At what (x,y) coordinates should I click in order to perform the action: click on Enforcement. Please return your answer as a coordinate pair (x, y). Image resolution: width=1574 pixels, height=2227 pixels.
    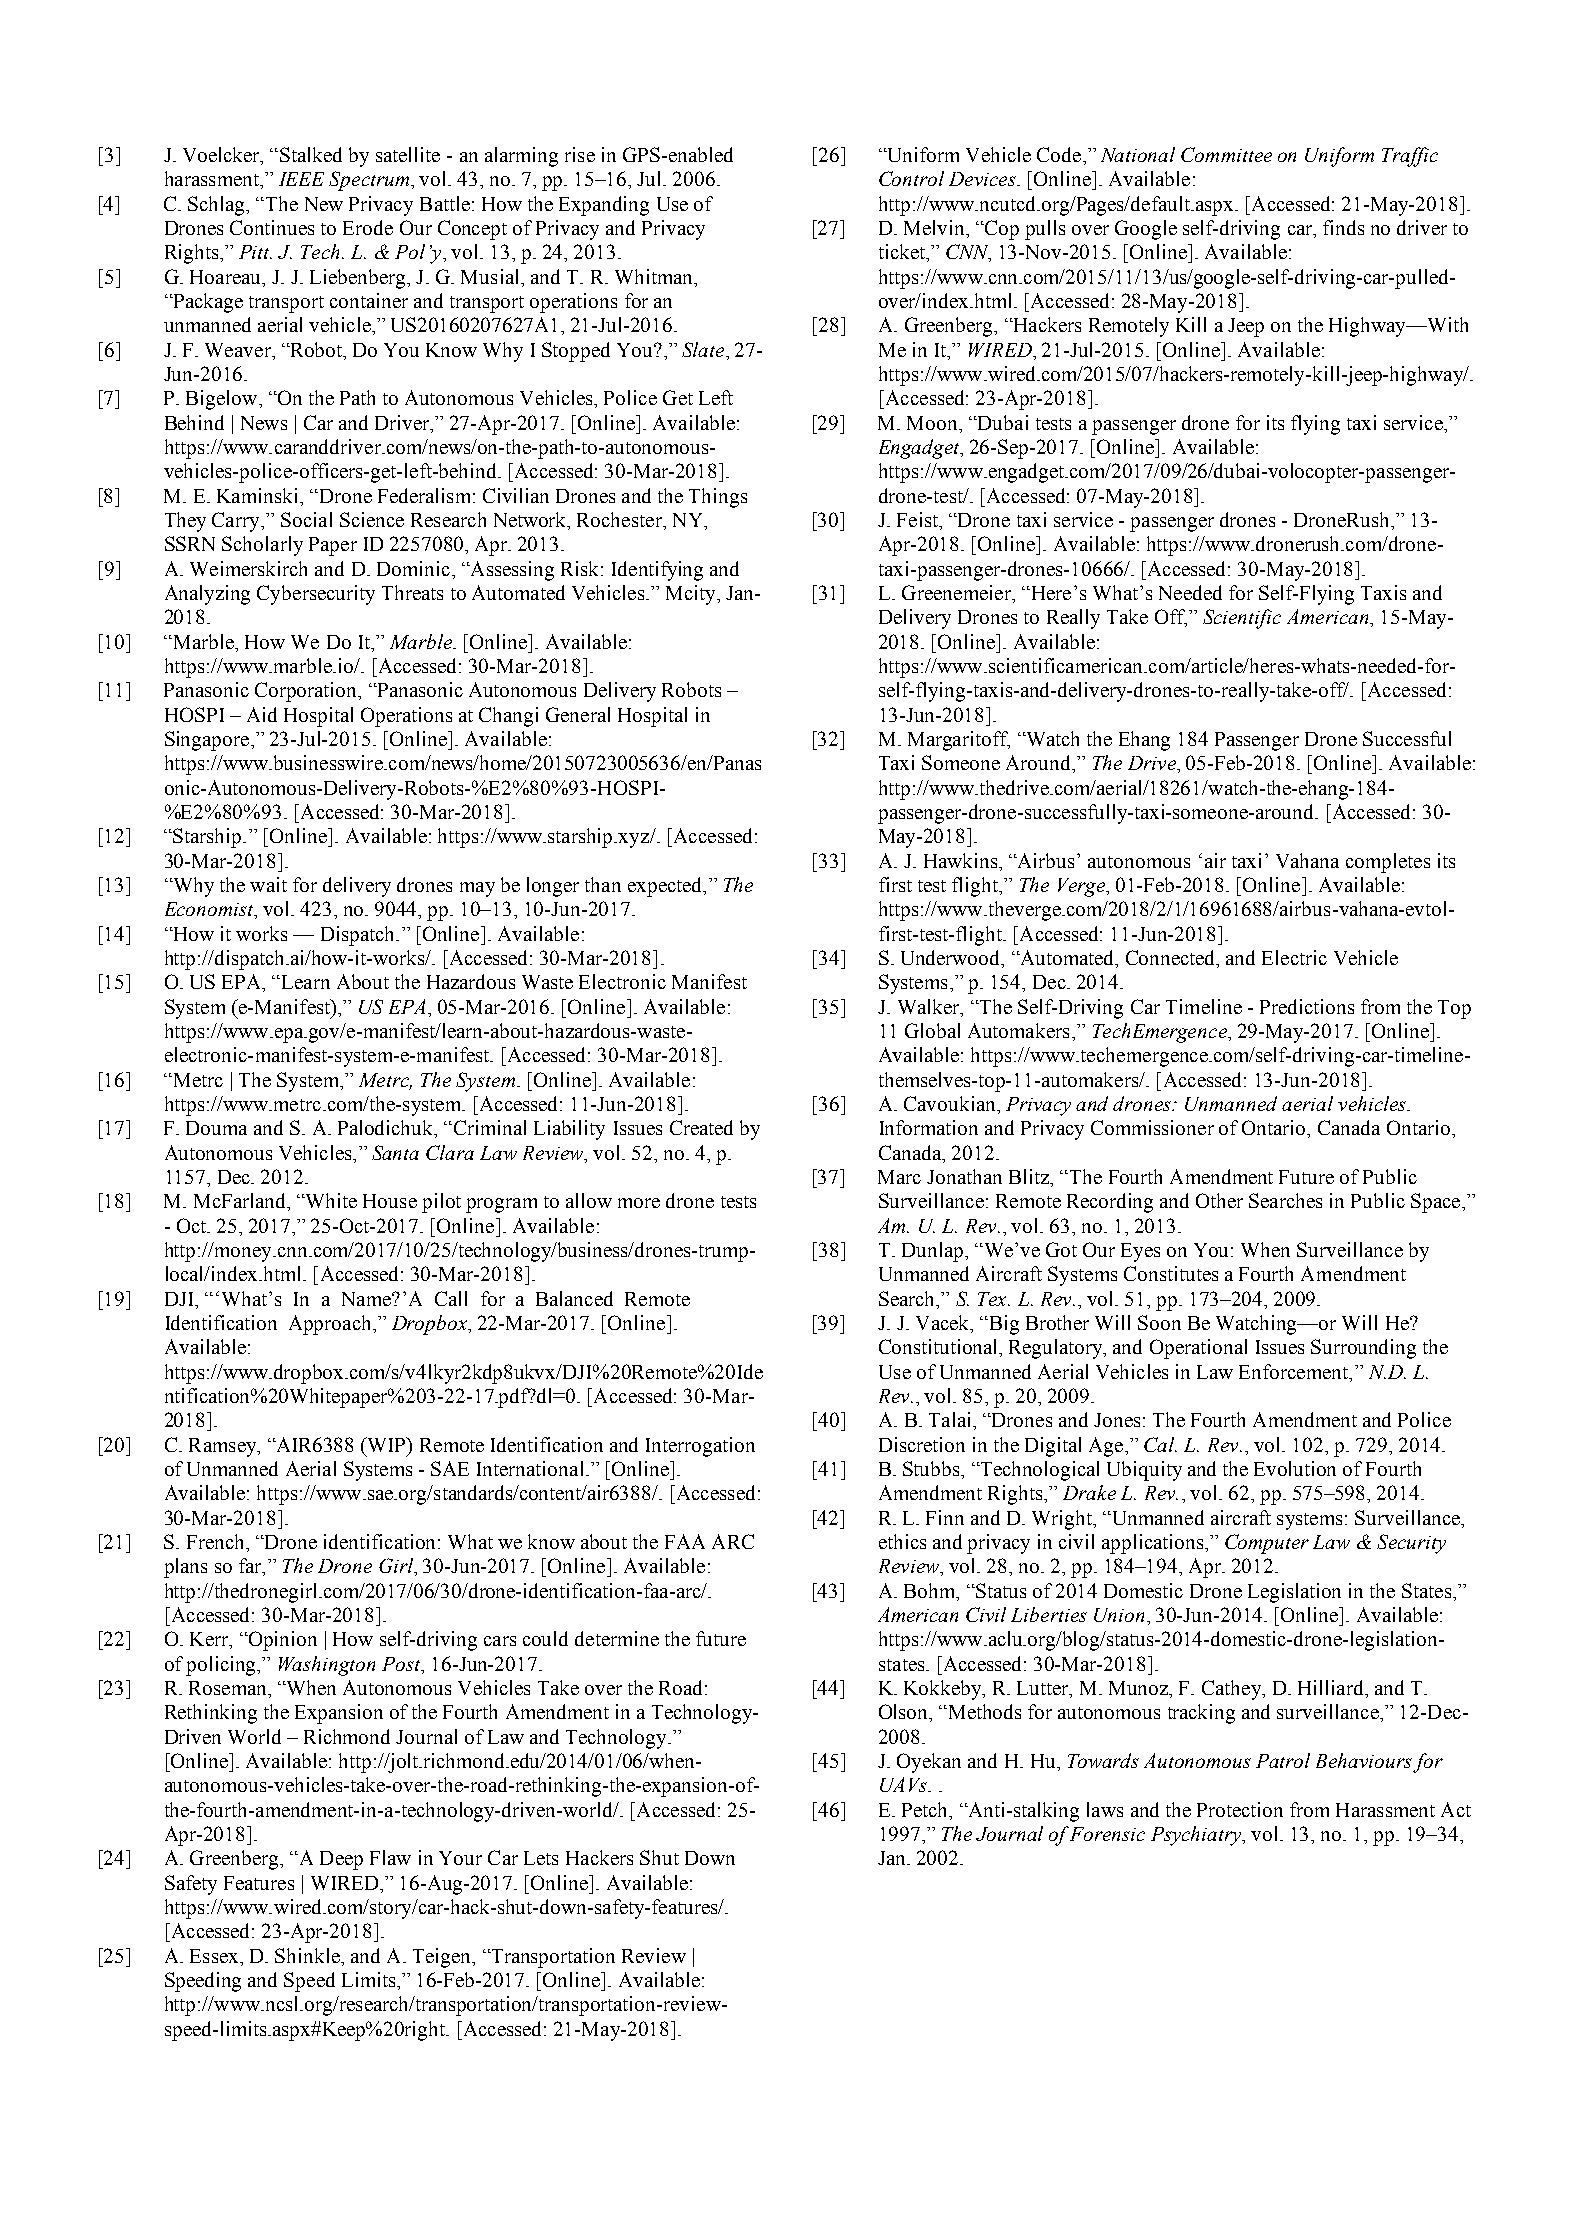
    Looking at the image, I should click on (1295, 1371).
